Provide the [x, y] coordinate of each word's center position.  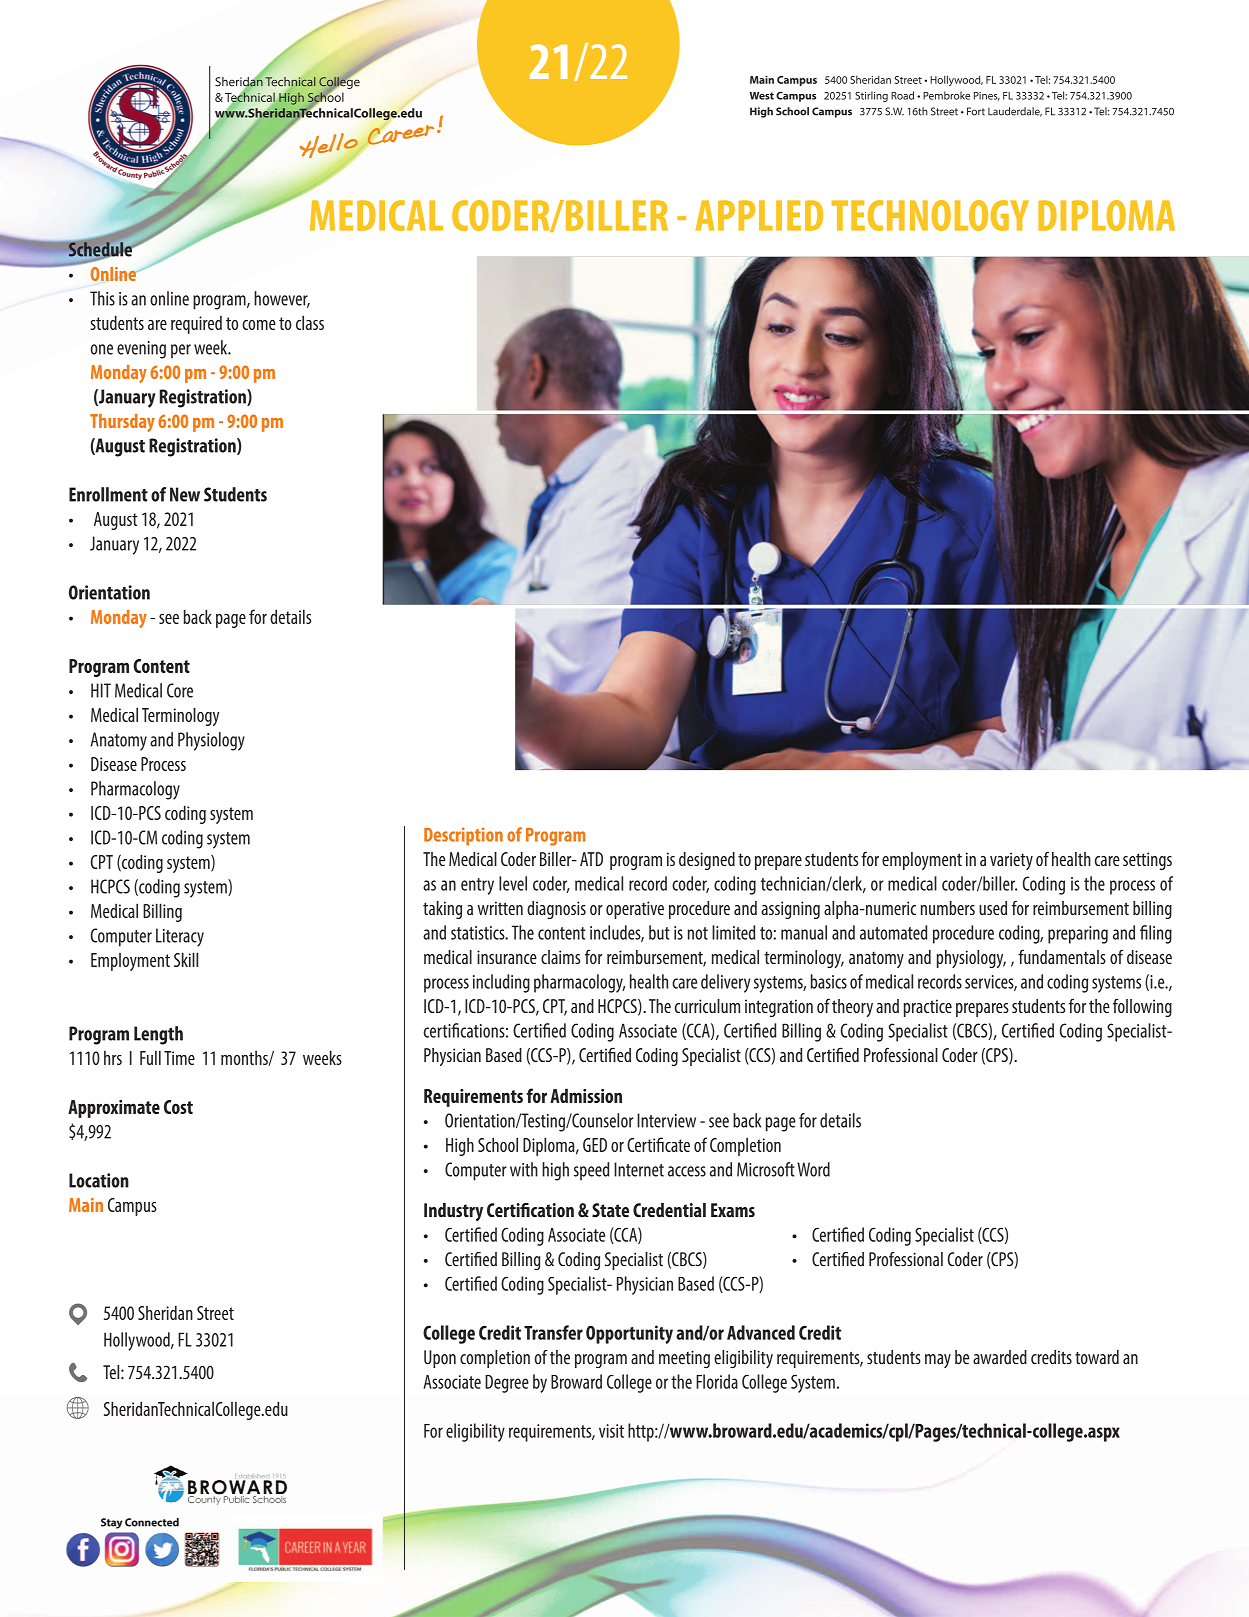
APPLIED [759, 215]
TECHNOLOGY [930, 215]
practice [928, 1008]
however [282, 299]
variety [1011, 861]
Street [215, 1313]
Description [463, 836]
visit [611, 1431]
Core [180, 690]
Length [158, 1035]
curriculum [707, 1006]
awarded [1000, 1357]
